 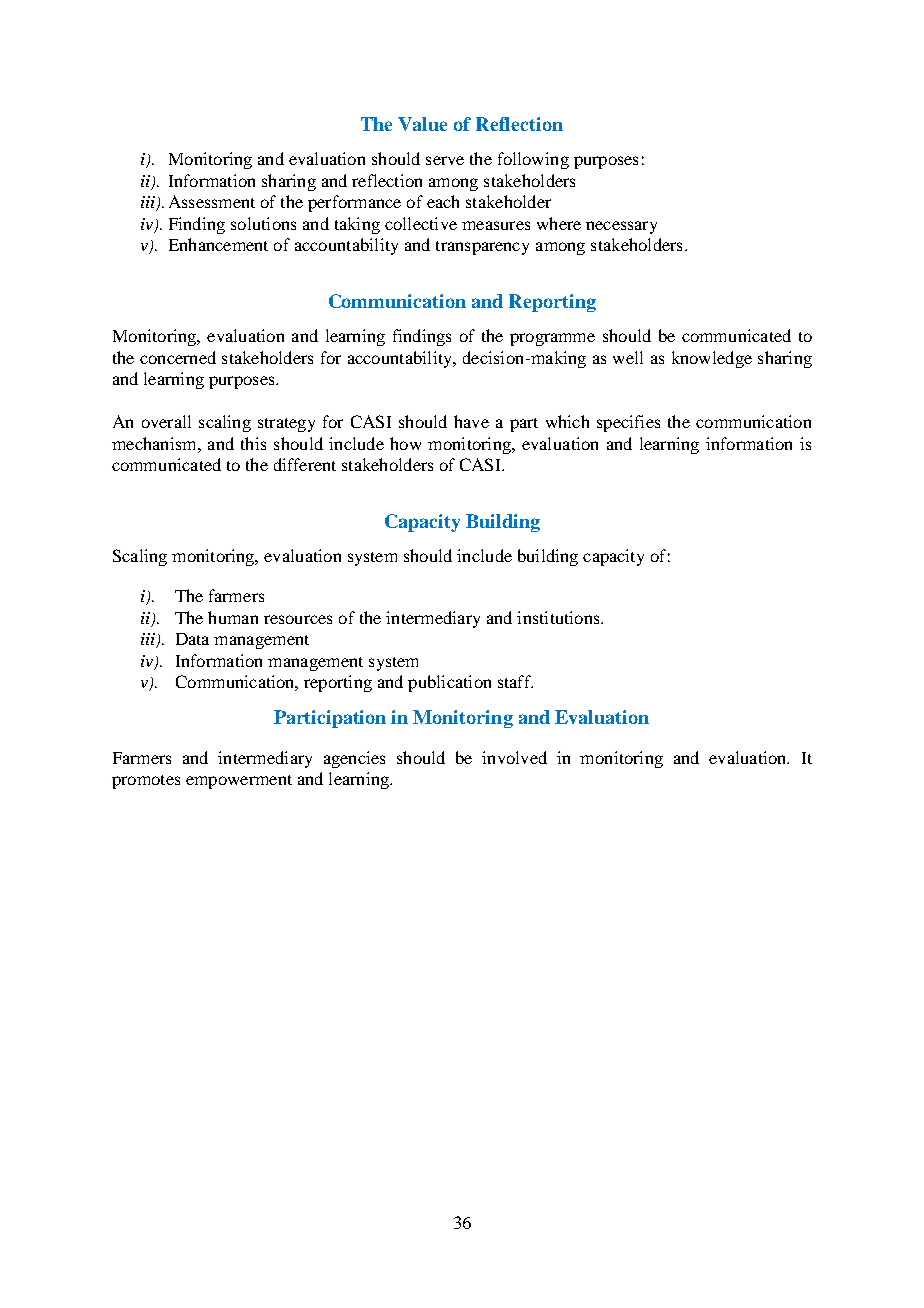 I want to click on transparency, so click(x=482, y=248).
